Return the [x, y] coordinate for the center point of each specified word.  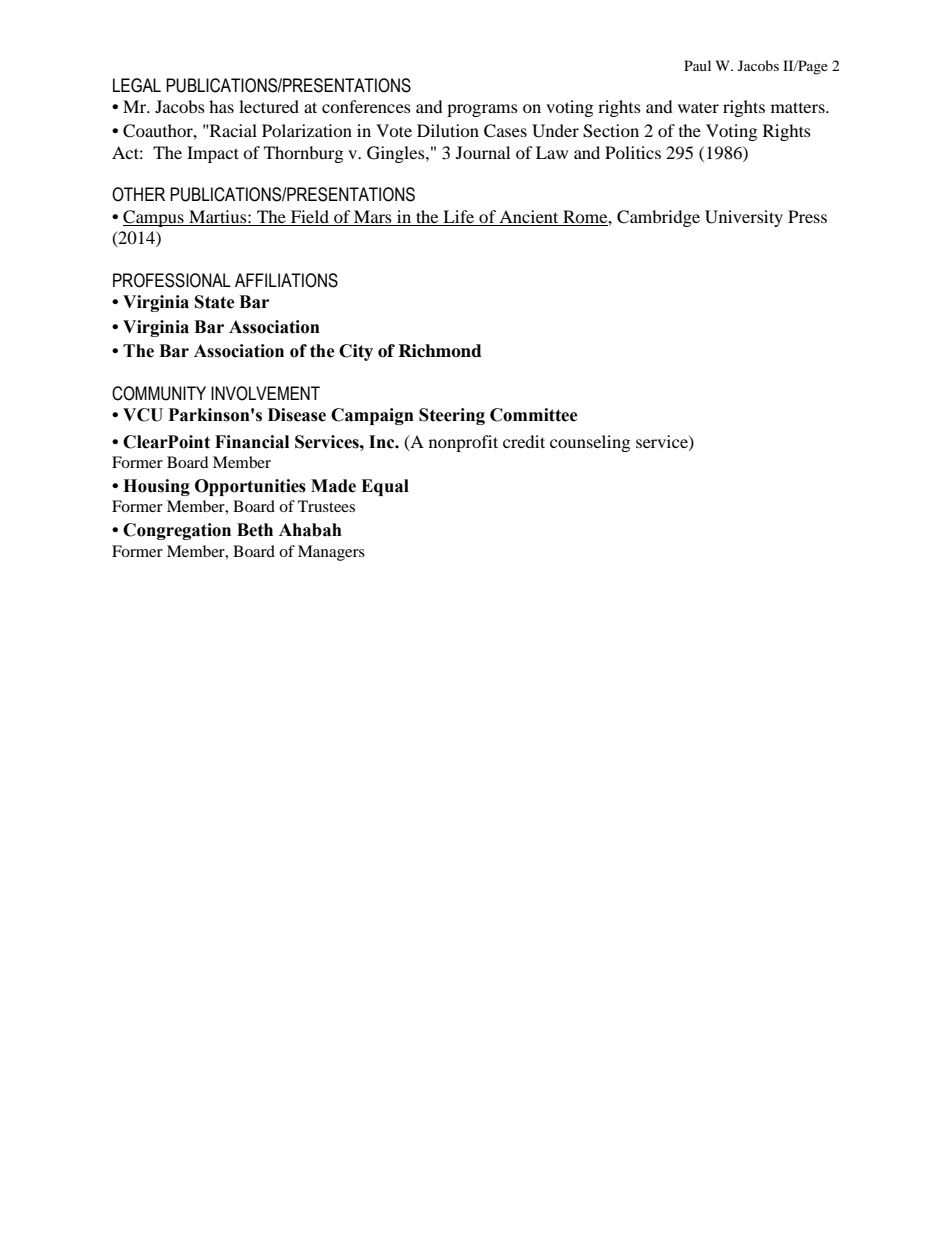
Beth [255, 530]
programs [482, 110]
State [215, 302]
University [744, 218]
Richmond [440, 351]
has [221, 106]
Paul [697, 65]
